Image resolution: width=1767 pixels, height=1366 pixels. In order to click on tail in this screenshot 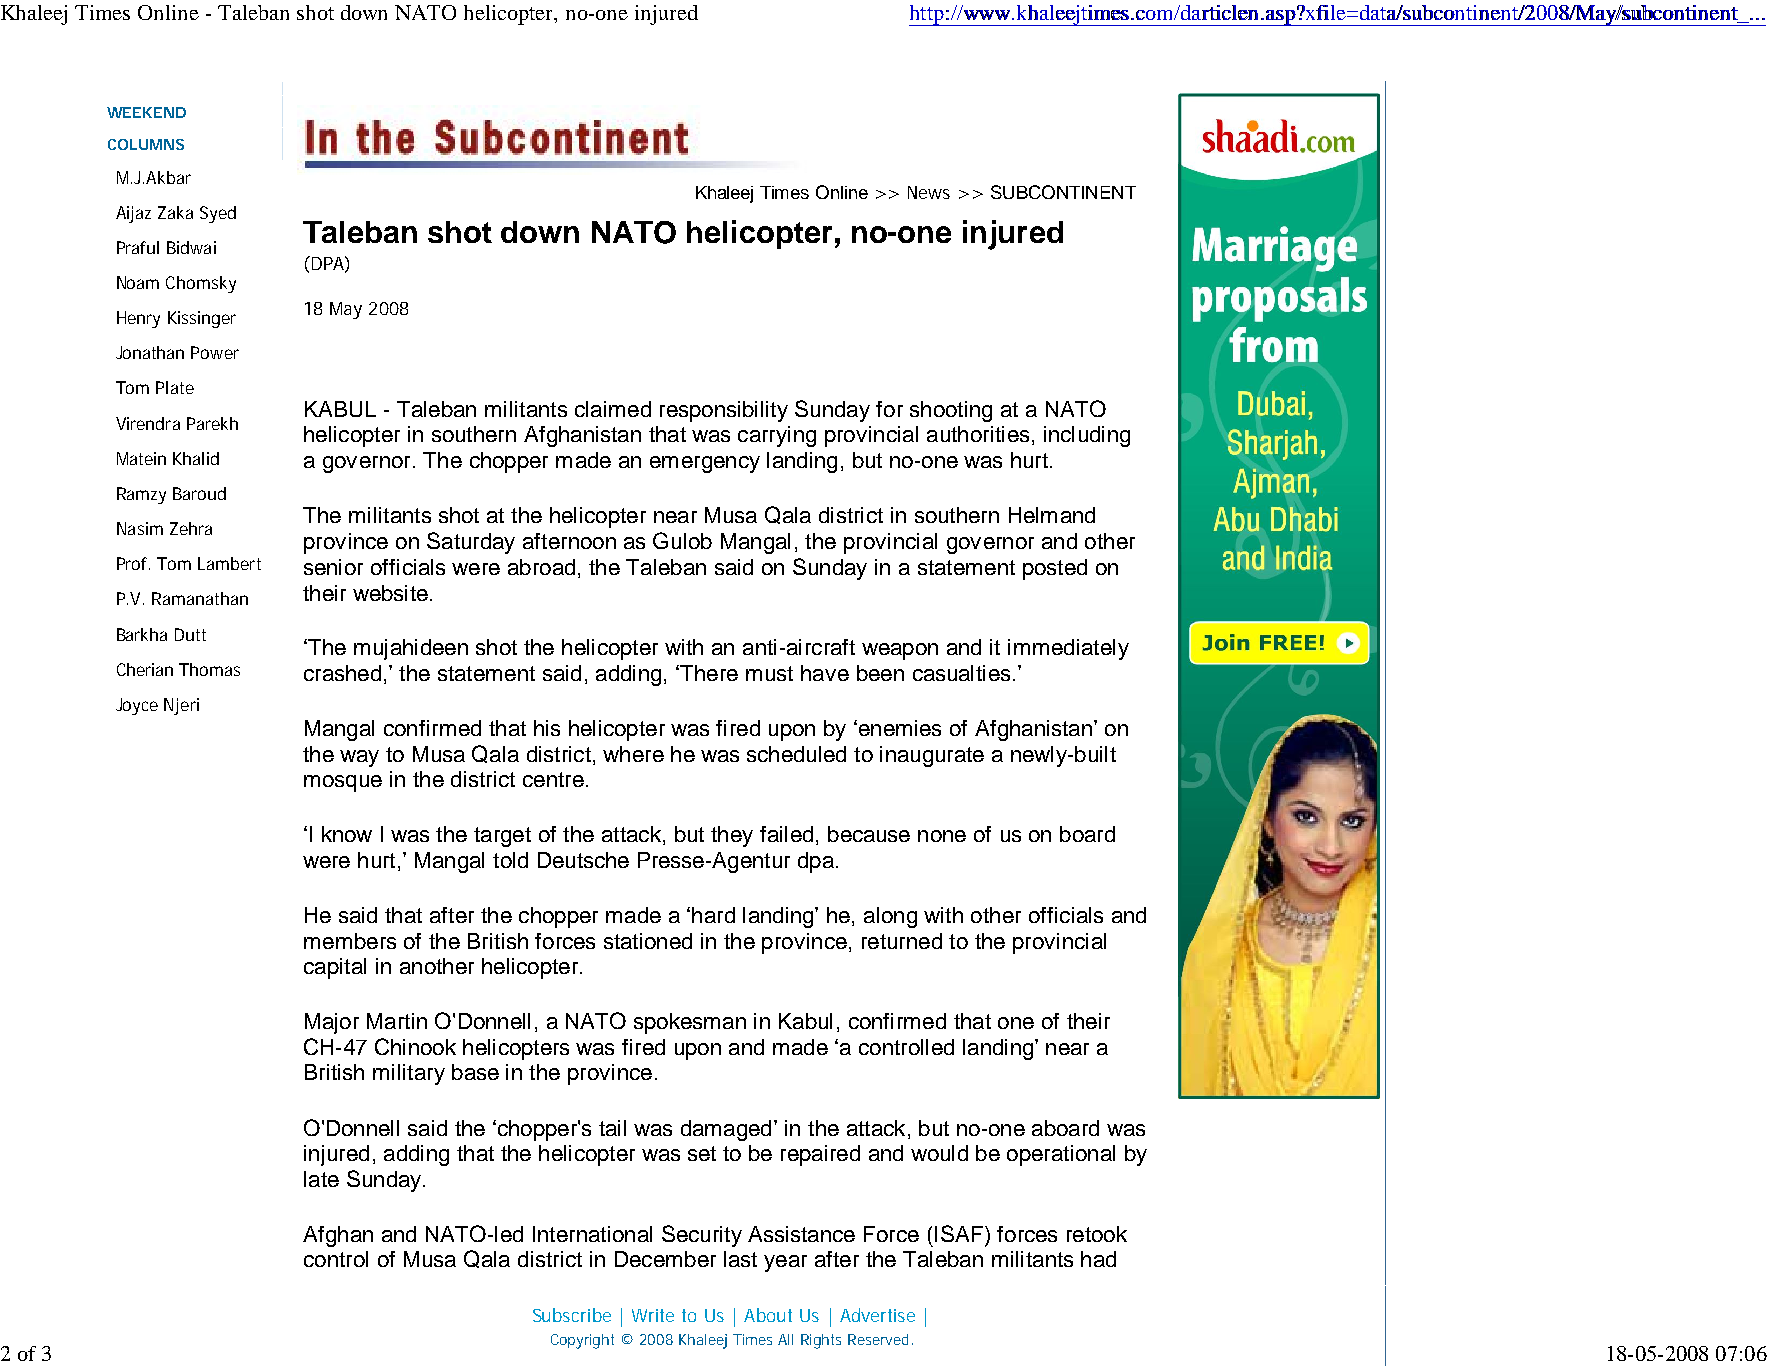, I will do `click(612, 1128)`.
